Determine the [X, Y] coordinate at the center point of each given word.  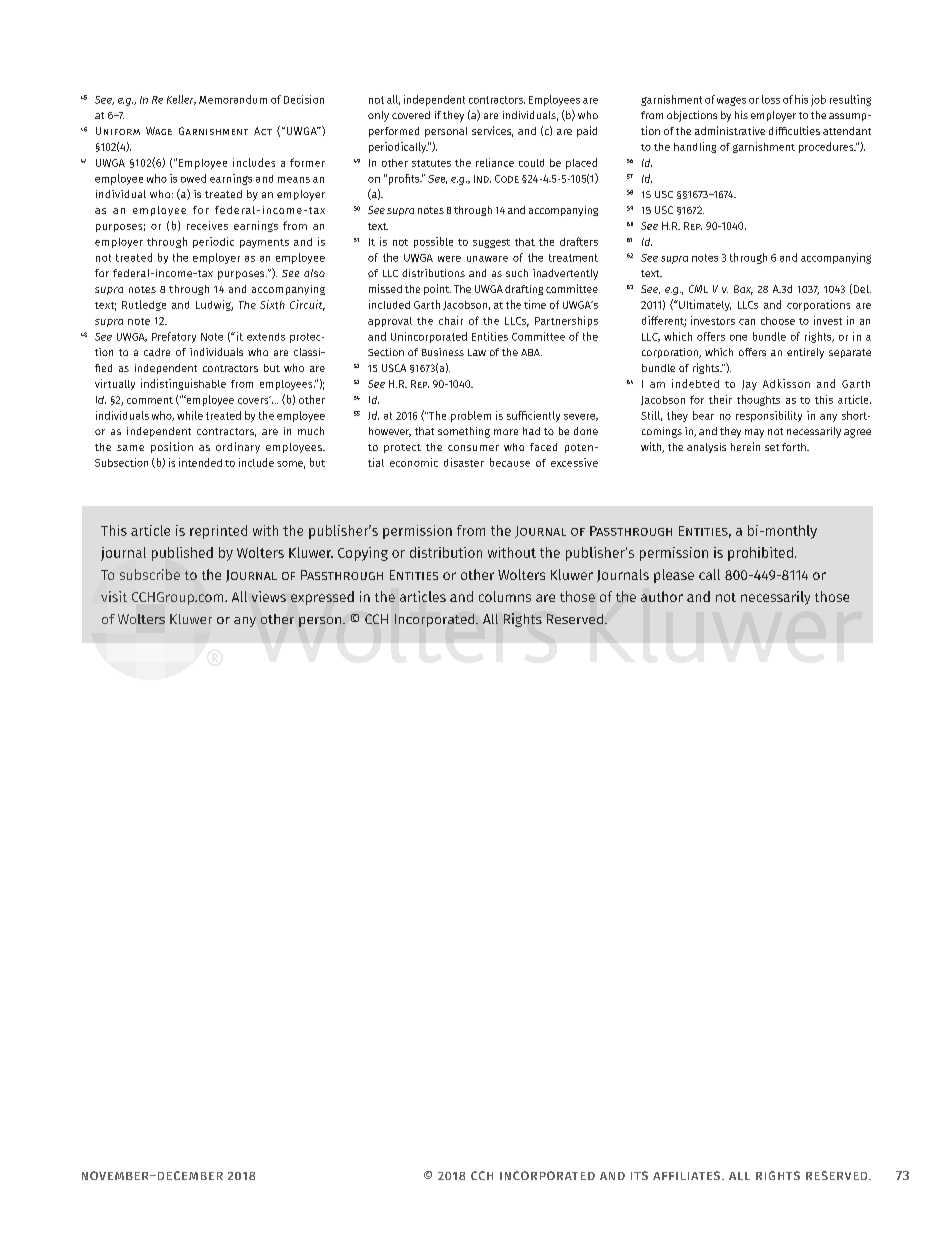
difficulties [794, 130]
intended [200, 462]
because [510, 462]
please [674, 576]
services [492, 131]
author [662, 596]
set [772, 447]
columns [505, 596]
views [269, 596]
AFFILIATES [688, 1175]
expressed [322, 598]
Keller [181, 100]
